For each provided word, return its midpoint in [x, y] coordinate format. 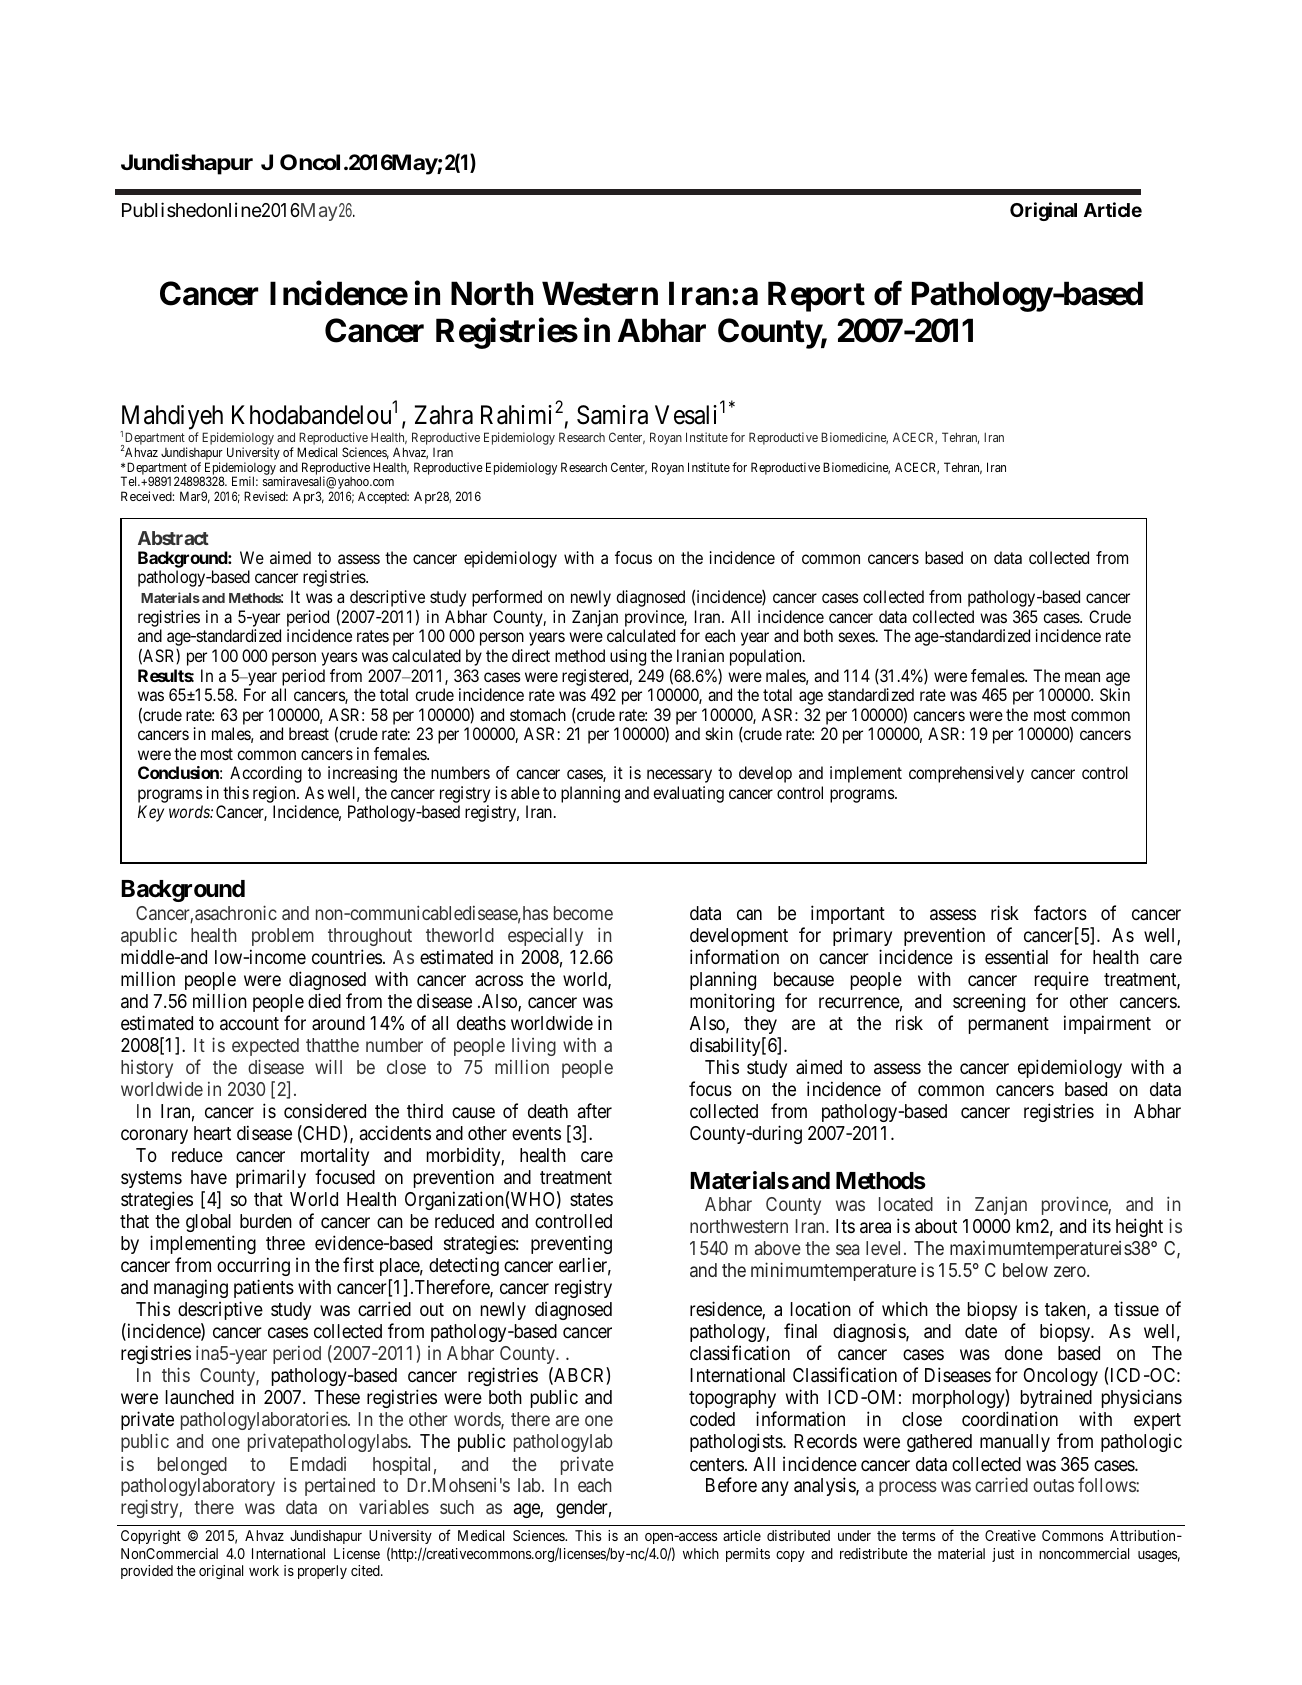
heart [212, 1133]
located [906, 1204]
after [595, 1110]
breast [309, 733]
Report [816, 297]
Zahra [444, 415]
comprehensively [966, 774]
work [264, 1570]
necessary [679, 776]
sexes [857, 637]
